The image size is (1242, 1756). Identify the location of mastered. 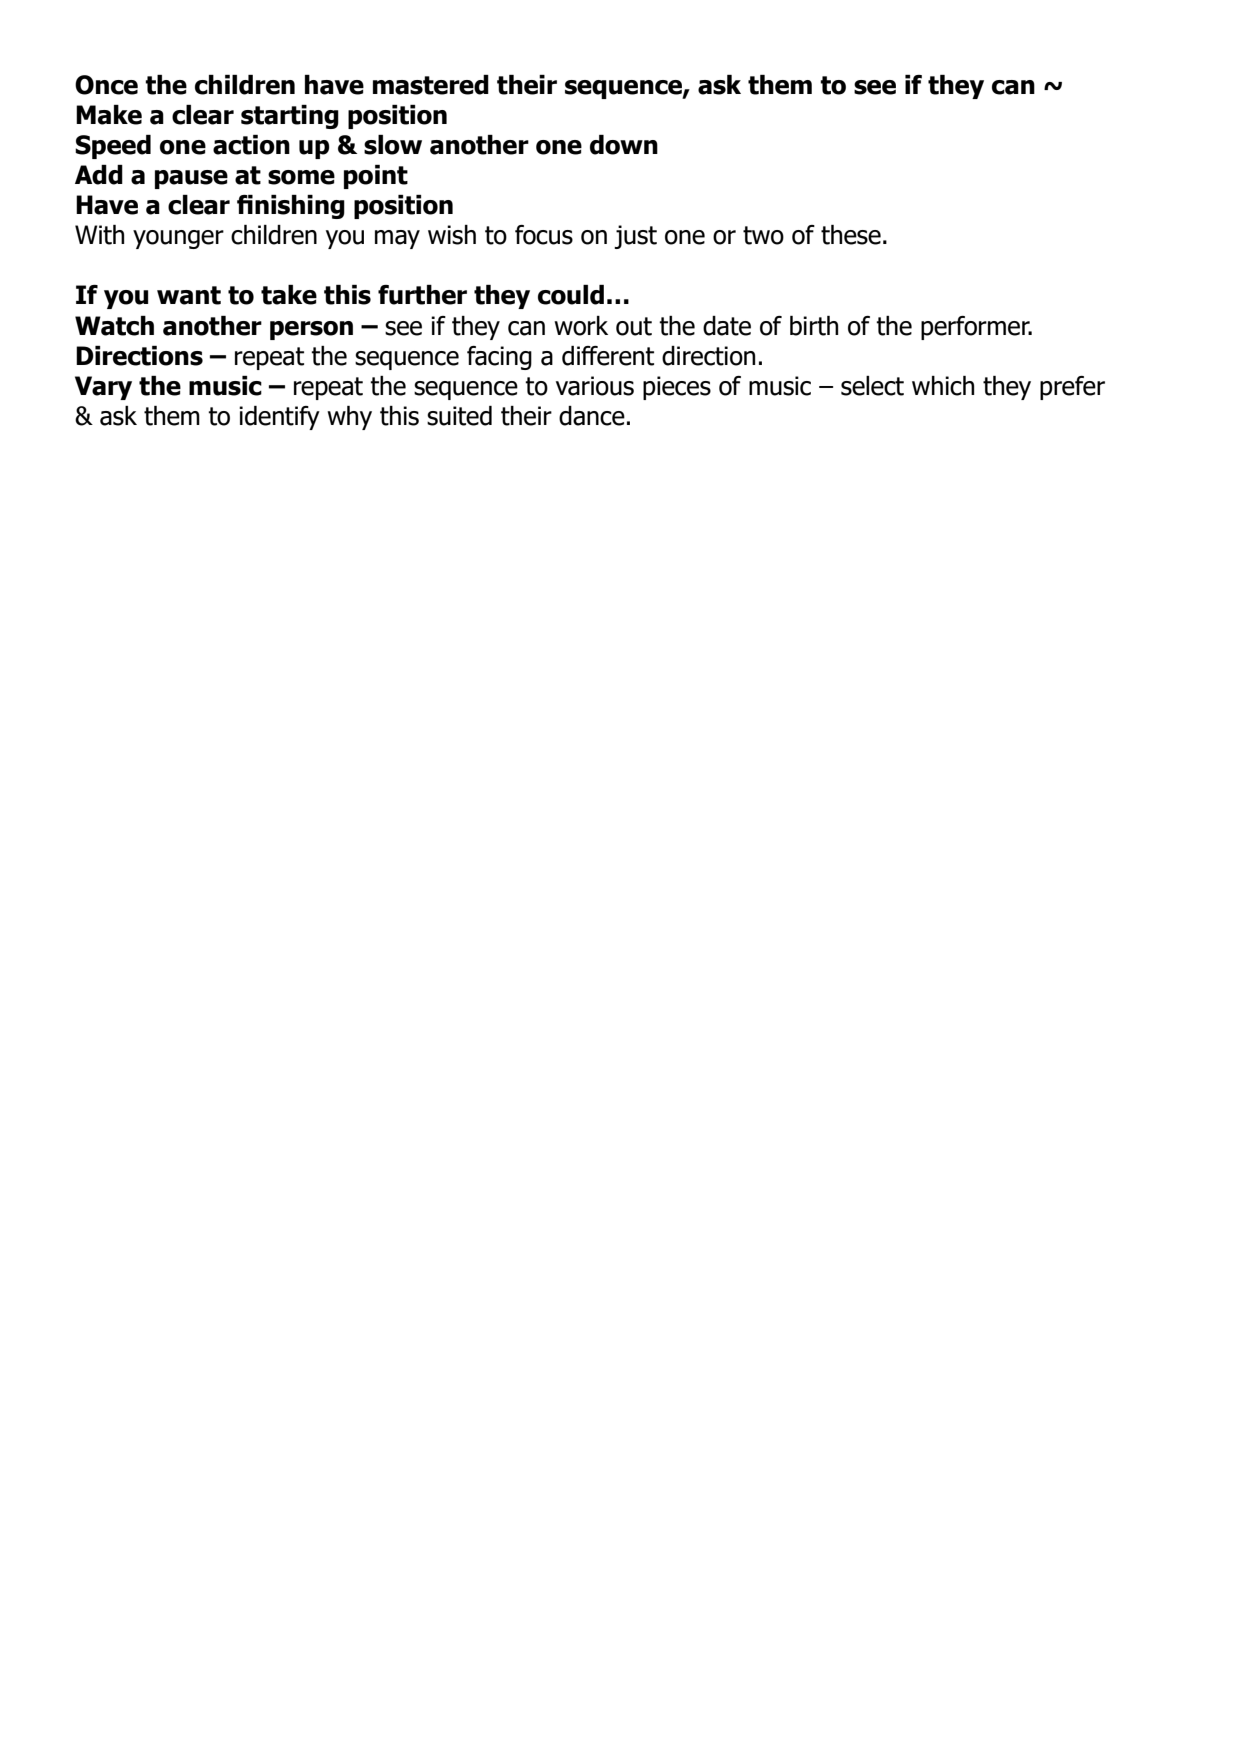
(431, 85).
